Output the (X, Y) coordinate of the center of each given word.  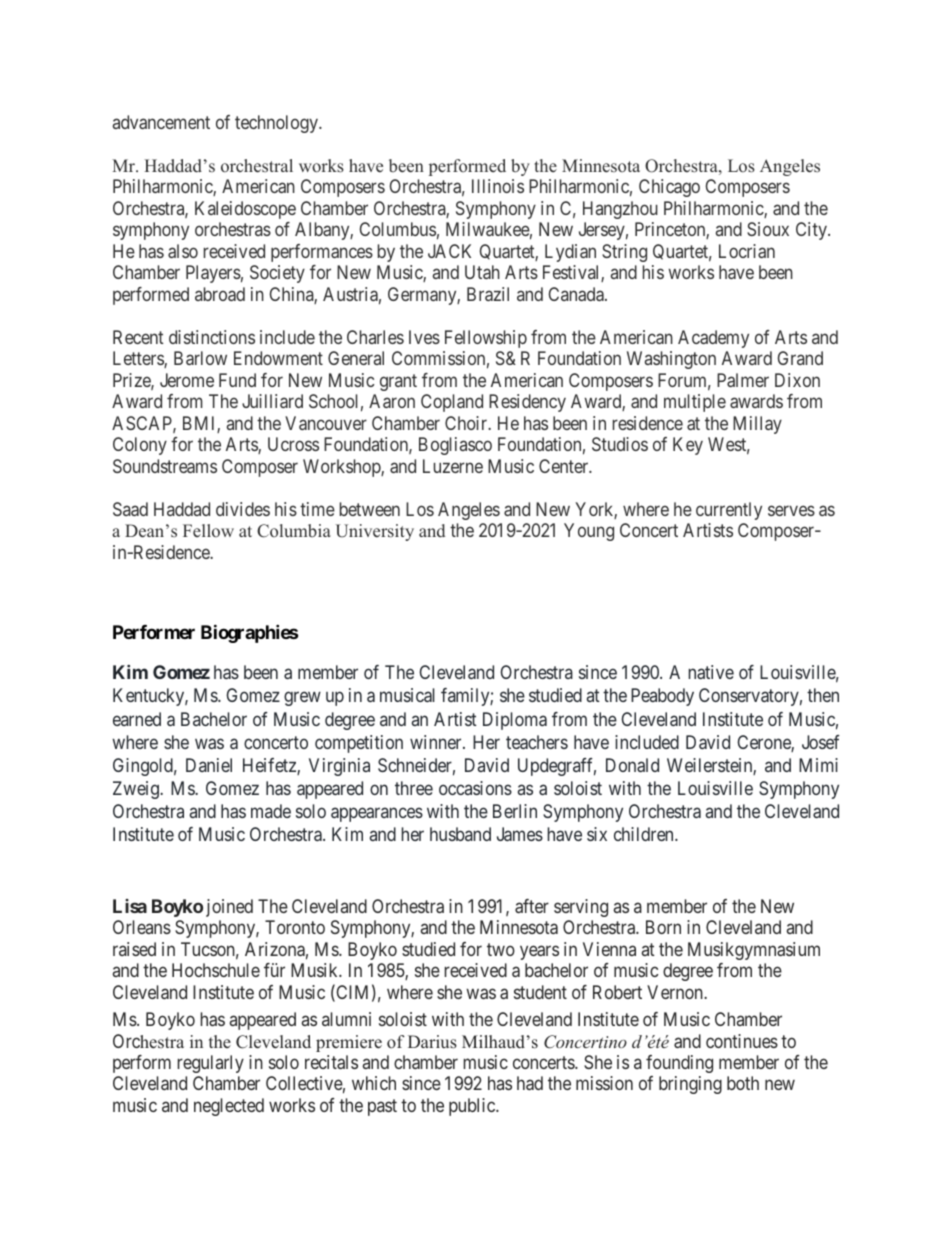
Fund (237, 380)
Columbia (294, 531)
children (645, 834)
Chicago (669, 188)
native (711, 672)
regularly (211, 1064)
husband (460, 834)
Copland (452, 403)
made (271, 811)
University (375, 532)
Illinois (498, 186)
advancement (161, 122)
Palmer (743, 380)
